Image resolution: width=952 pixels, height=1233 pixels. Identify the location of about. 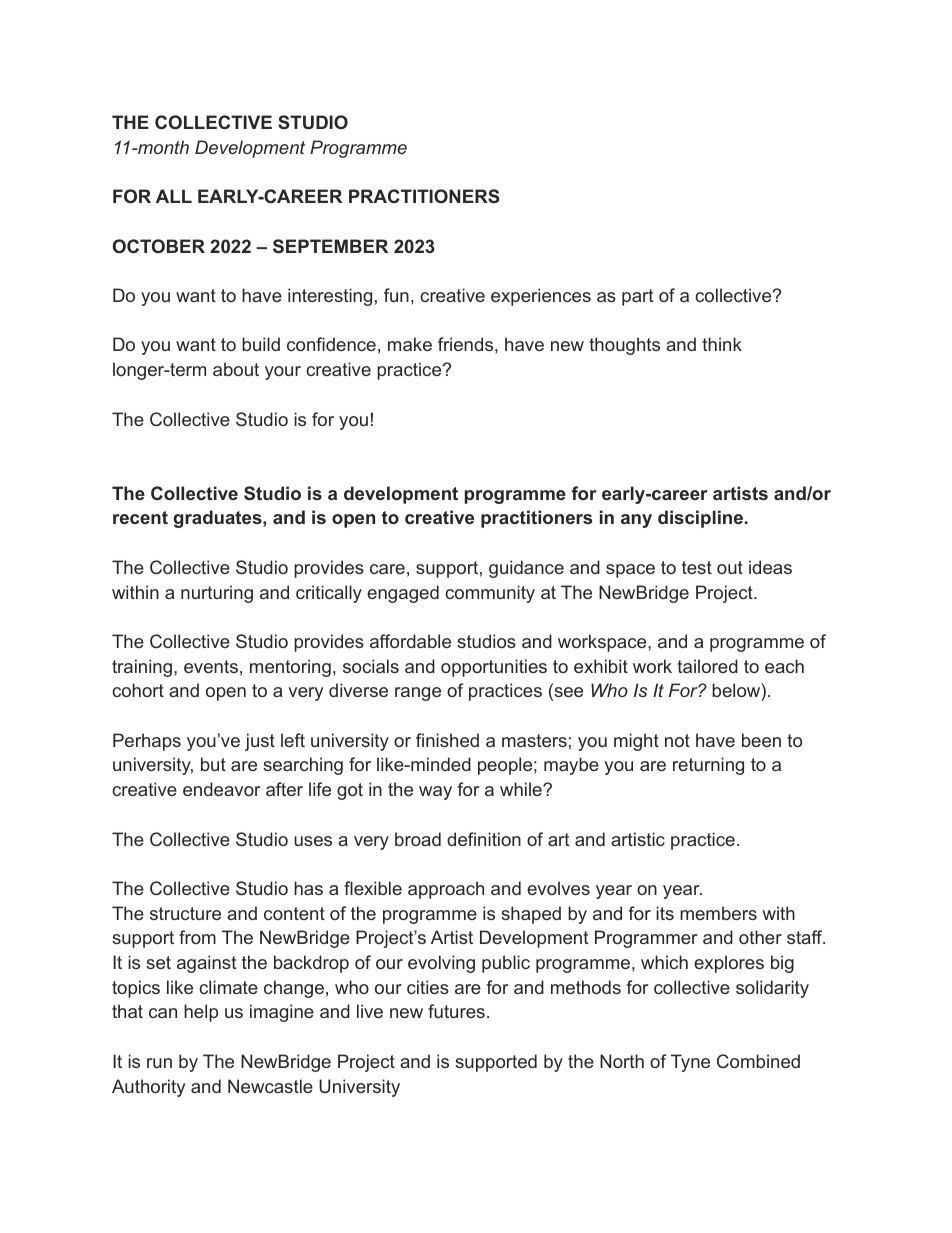
(236, 369).
